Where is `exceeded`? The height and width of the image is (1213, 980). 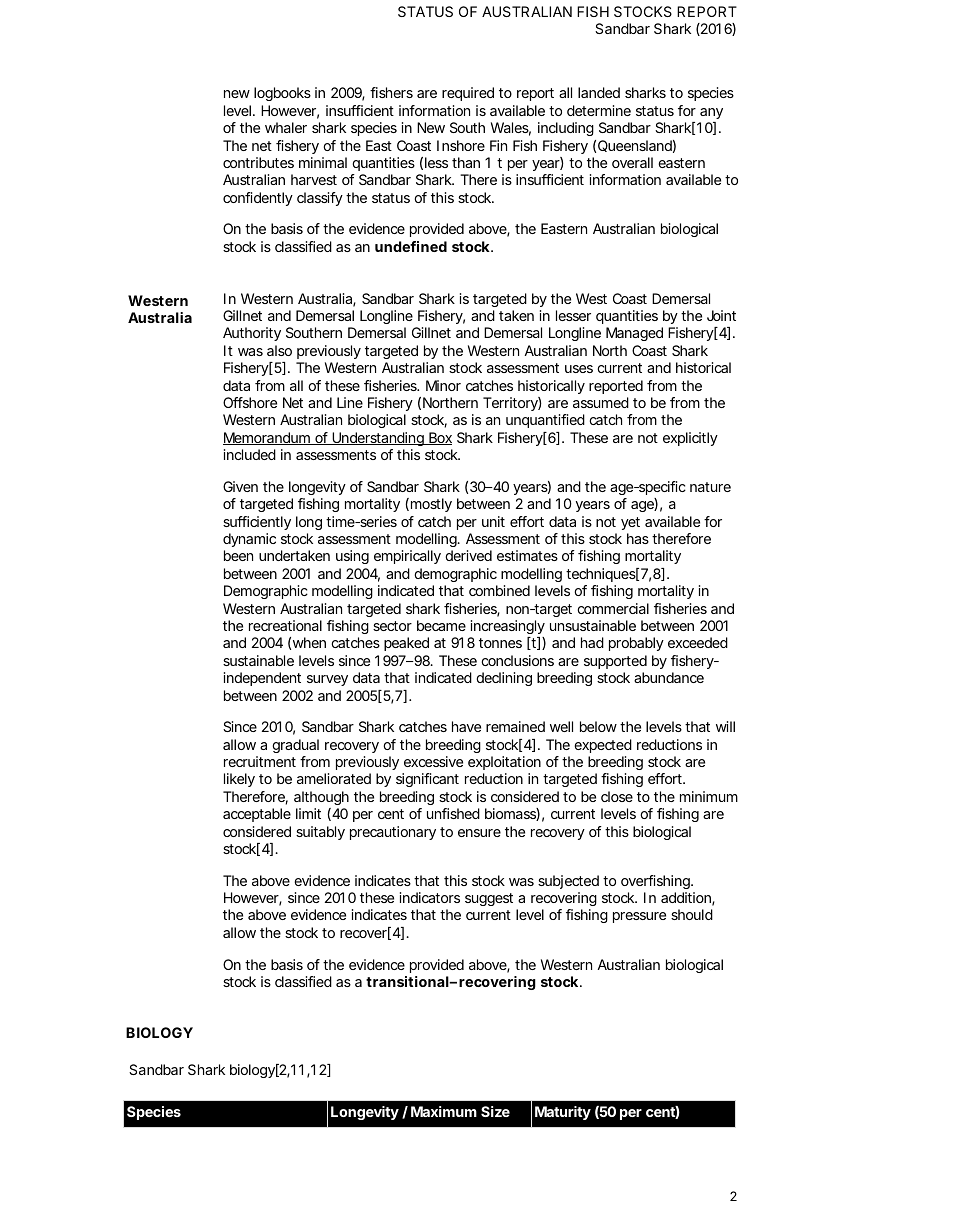
exceeded is located at coordinates (698, 642).
